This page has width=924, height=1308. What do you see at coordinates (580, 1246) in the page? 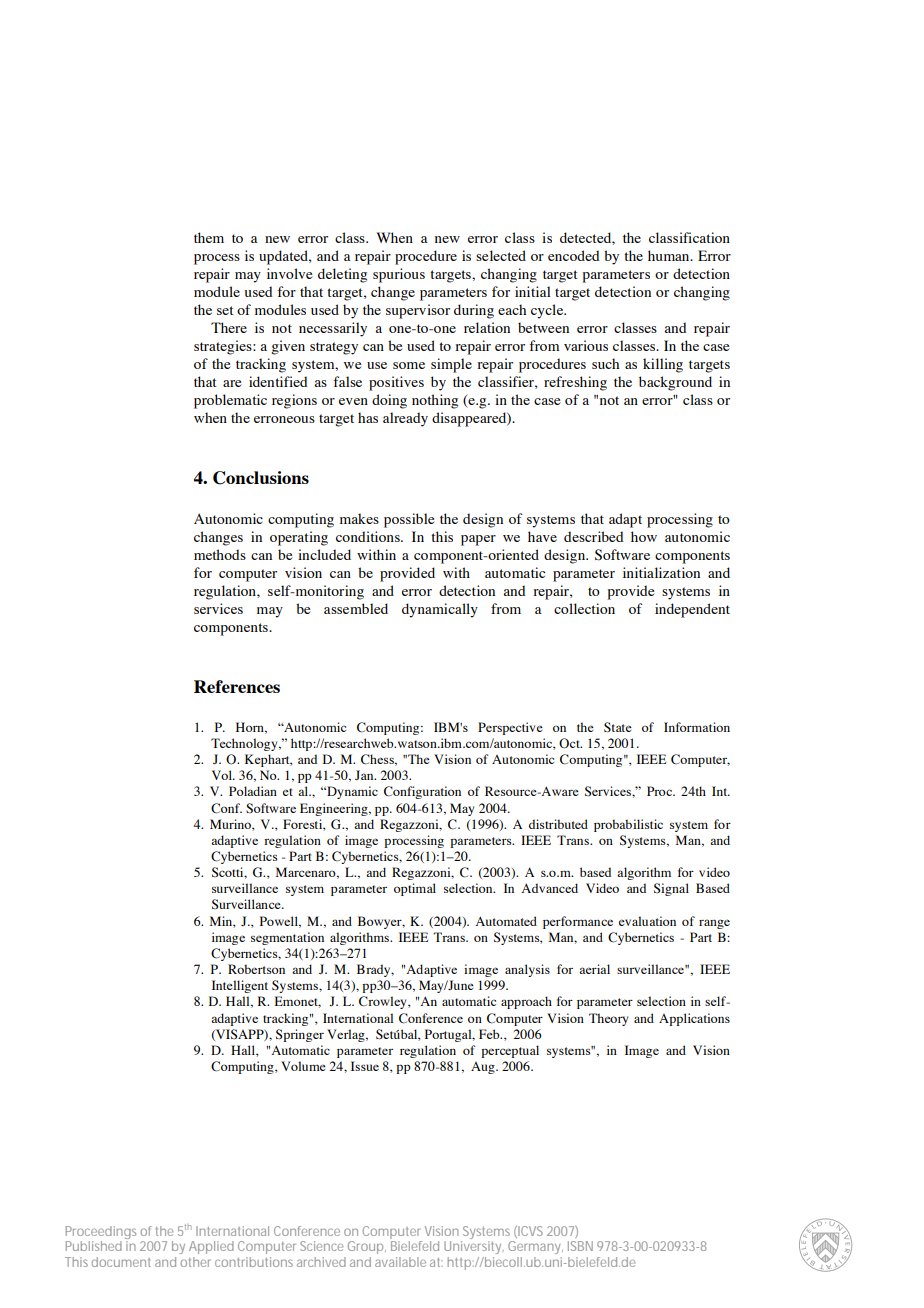
I see `ISBN` at bounding box center [580, 1246].
